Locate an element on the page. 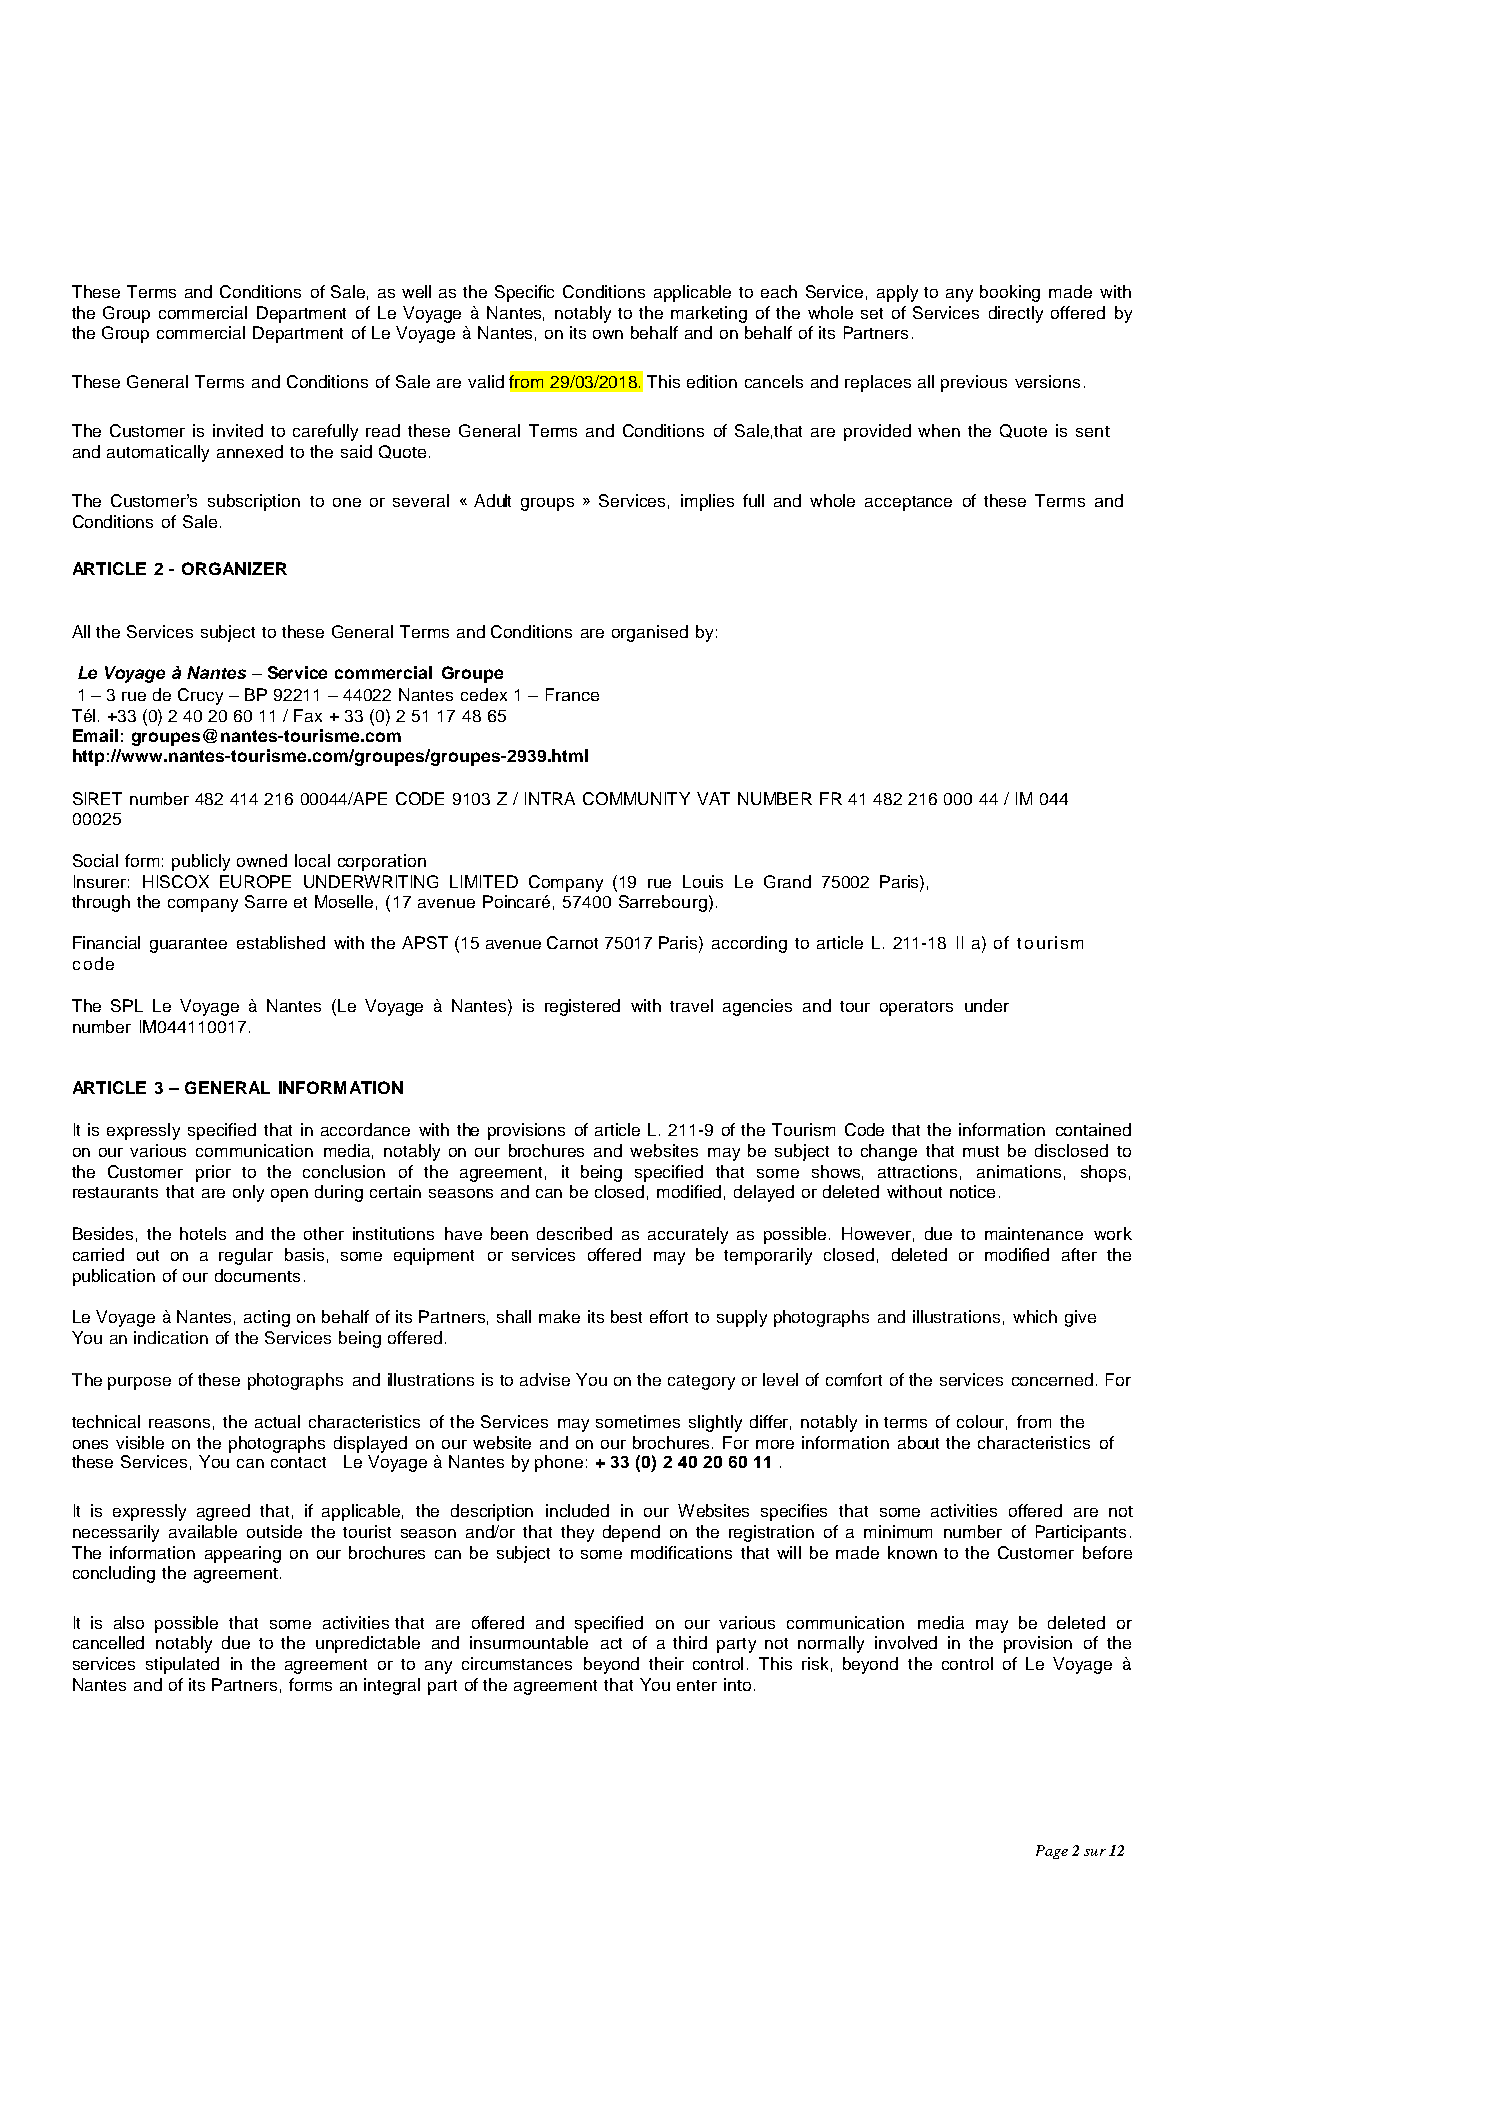 The height and width of the page is (2115, 1494). prior is located at coordinates (213, 1173).
